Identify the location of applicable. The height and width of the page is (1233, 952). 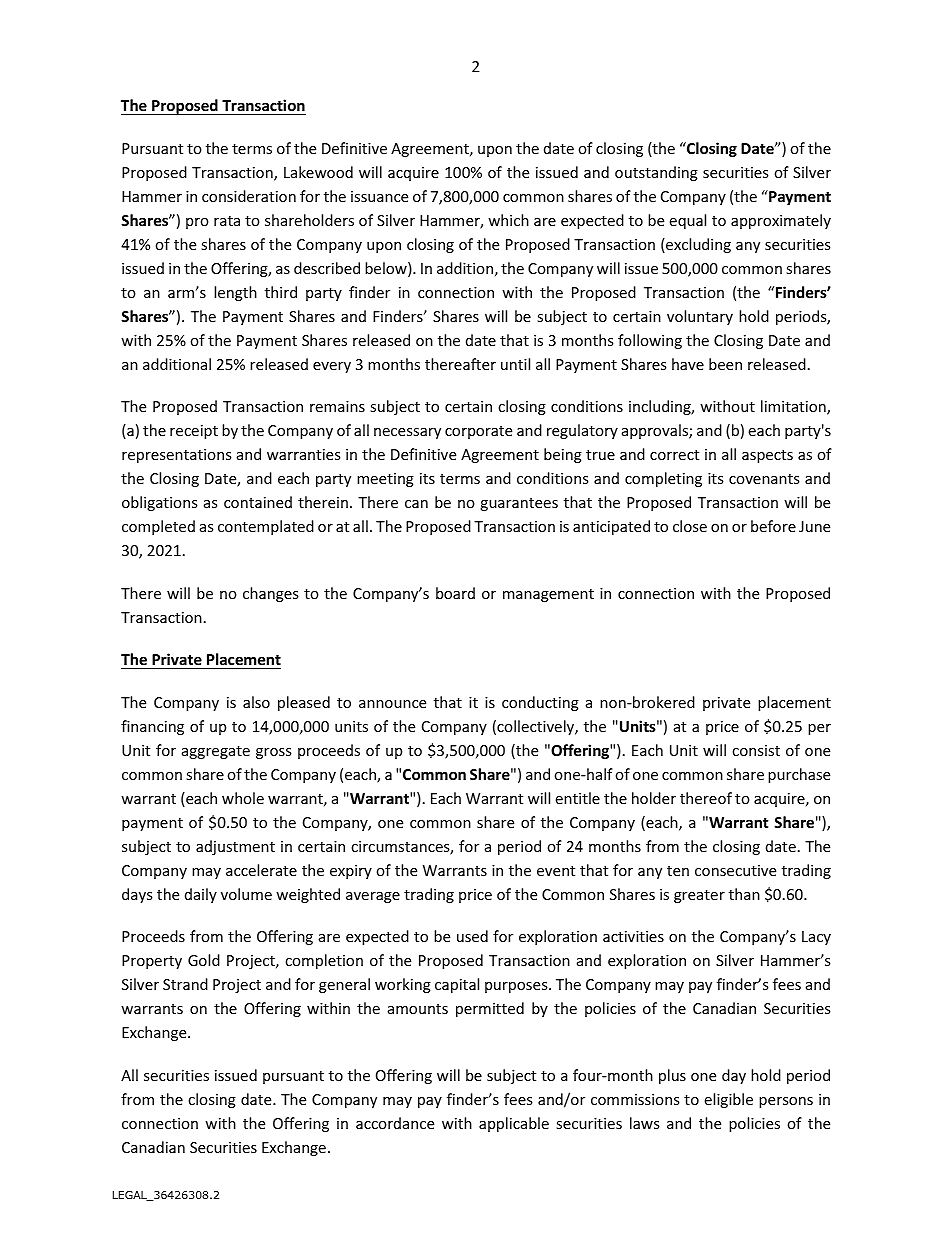
(514, 1124).
